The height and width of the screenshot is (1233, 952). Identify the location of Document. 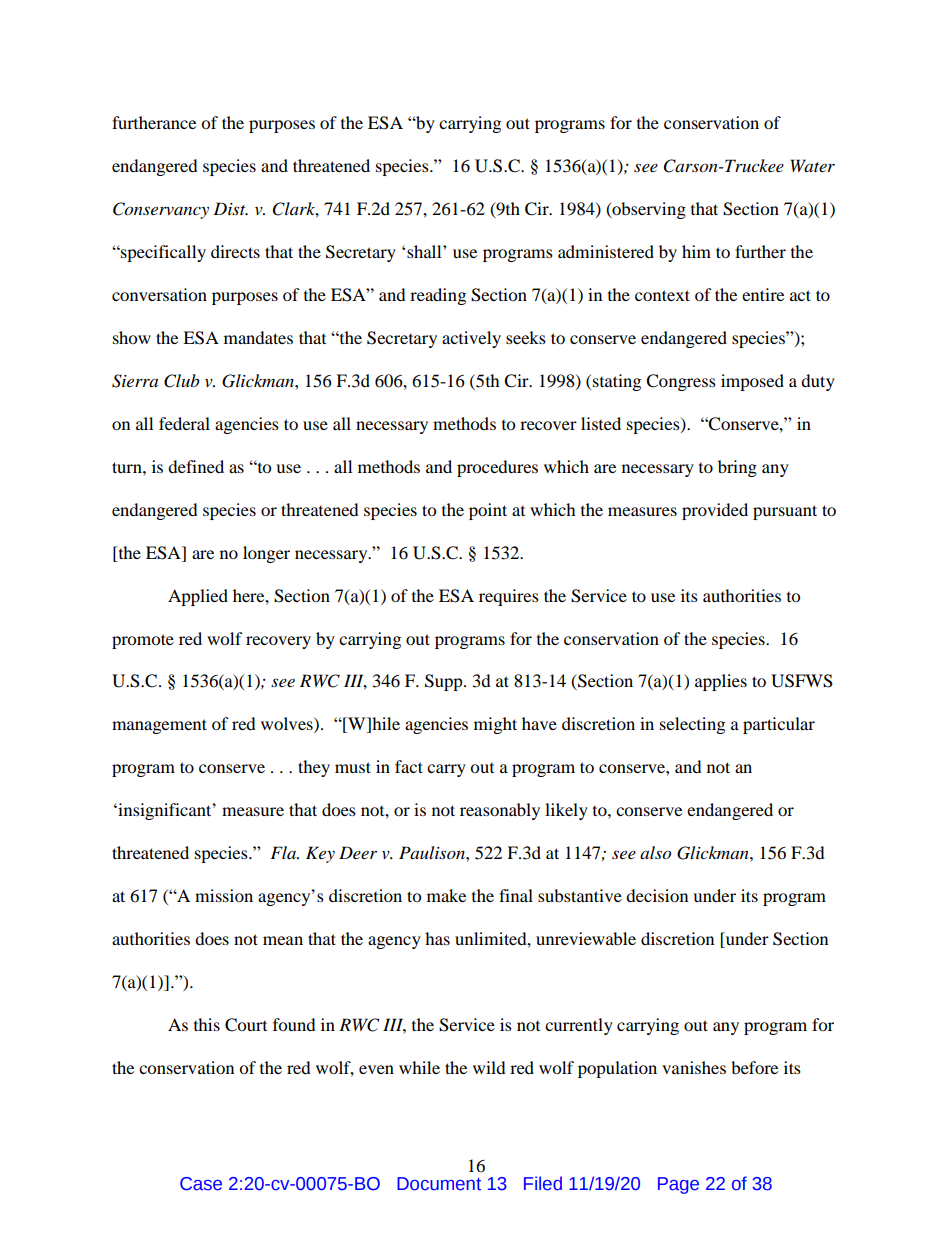
(439, 1184).
